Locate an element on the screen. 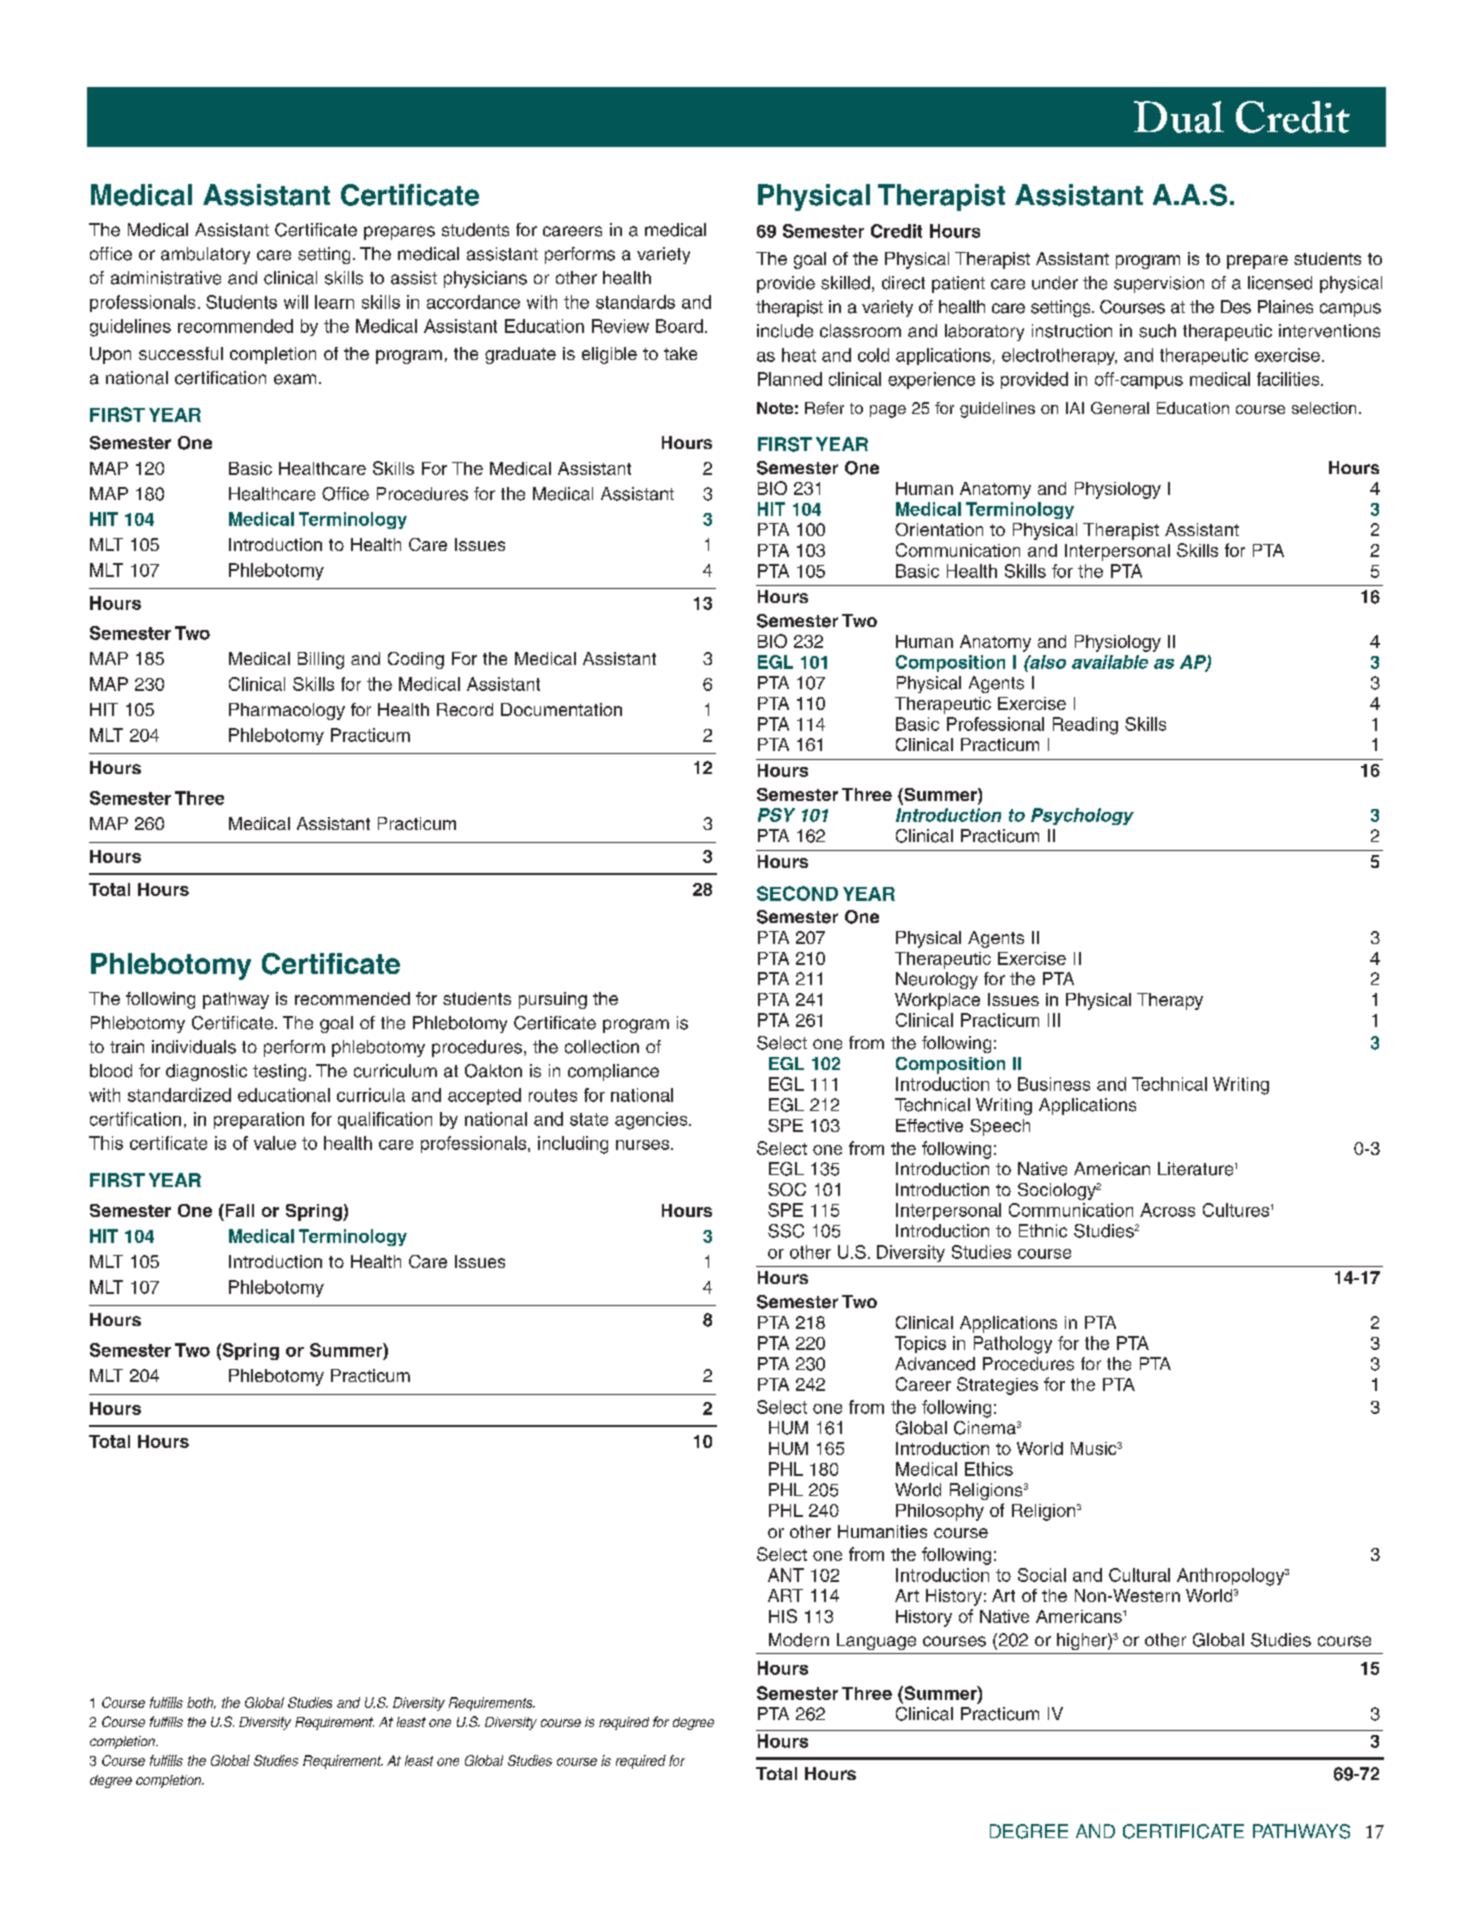 The image size is (1473, 1907). Cultural is located at coordinates (1139, 1575).
